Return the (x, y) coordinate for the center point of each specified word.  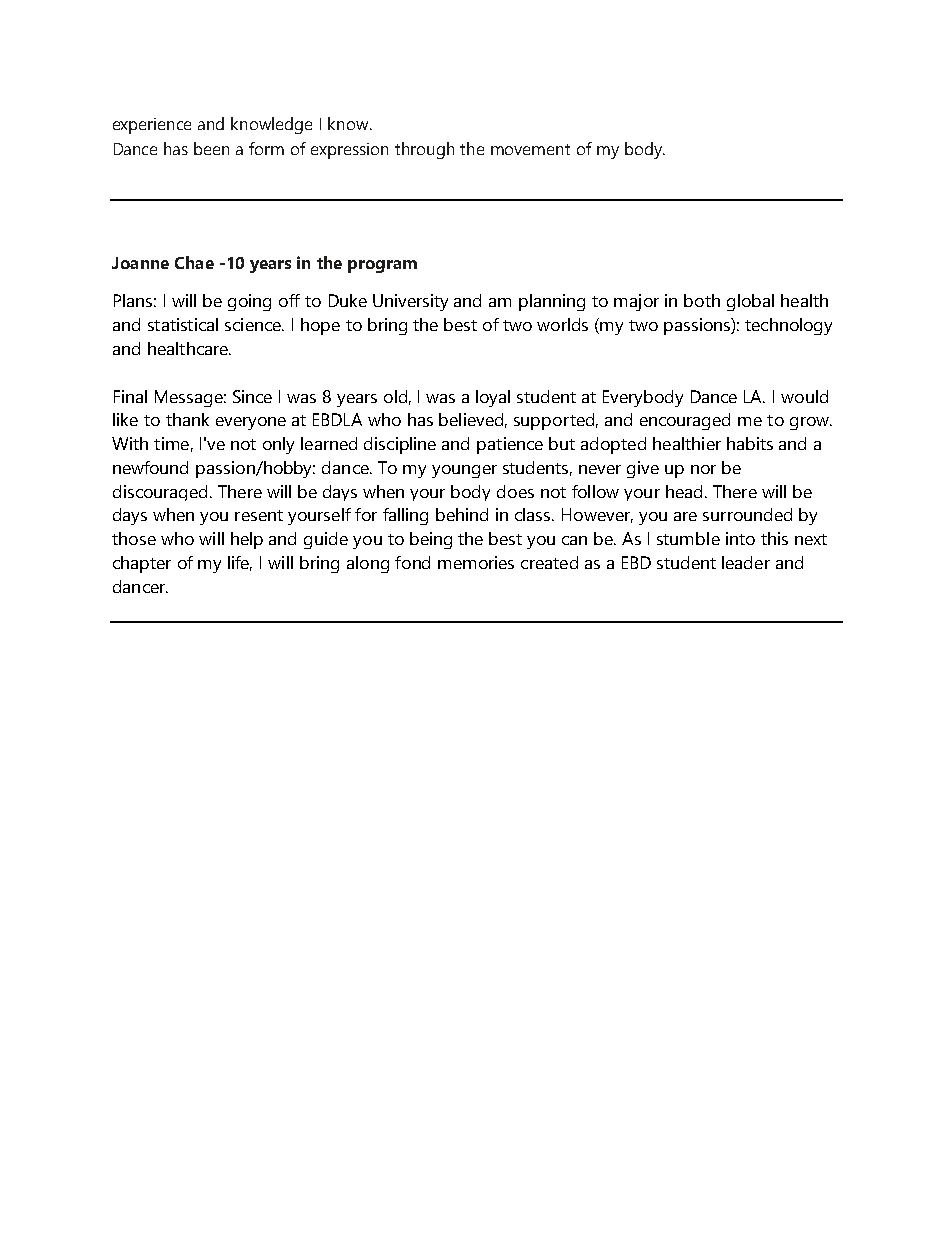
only (278, 445)
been (211, 148)
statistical (183, 324)
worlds (562, 324)
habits (750, 443)
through (424, 150)
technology (788, 326)
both (702, 300)
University (410, 302)
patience (510, 445)
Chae (194, 262)
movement (530, 149)
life (240, 563)
